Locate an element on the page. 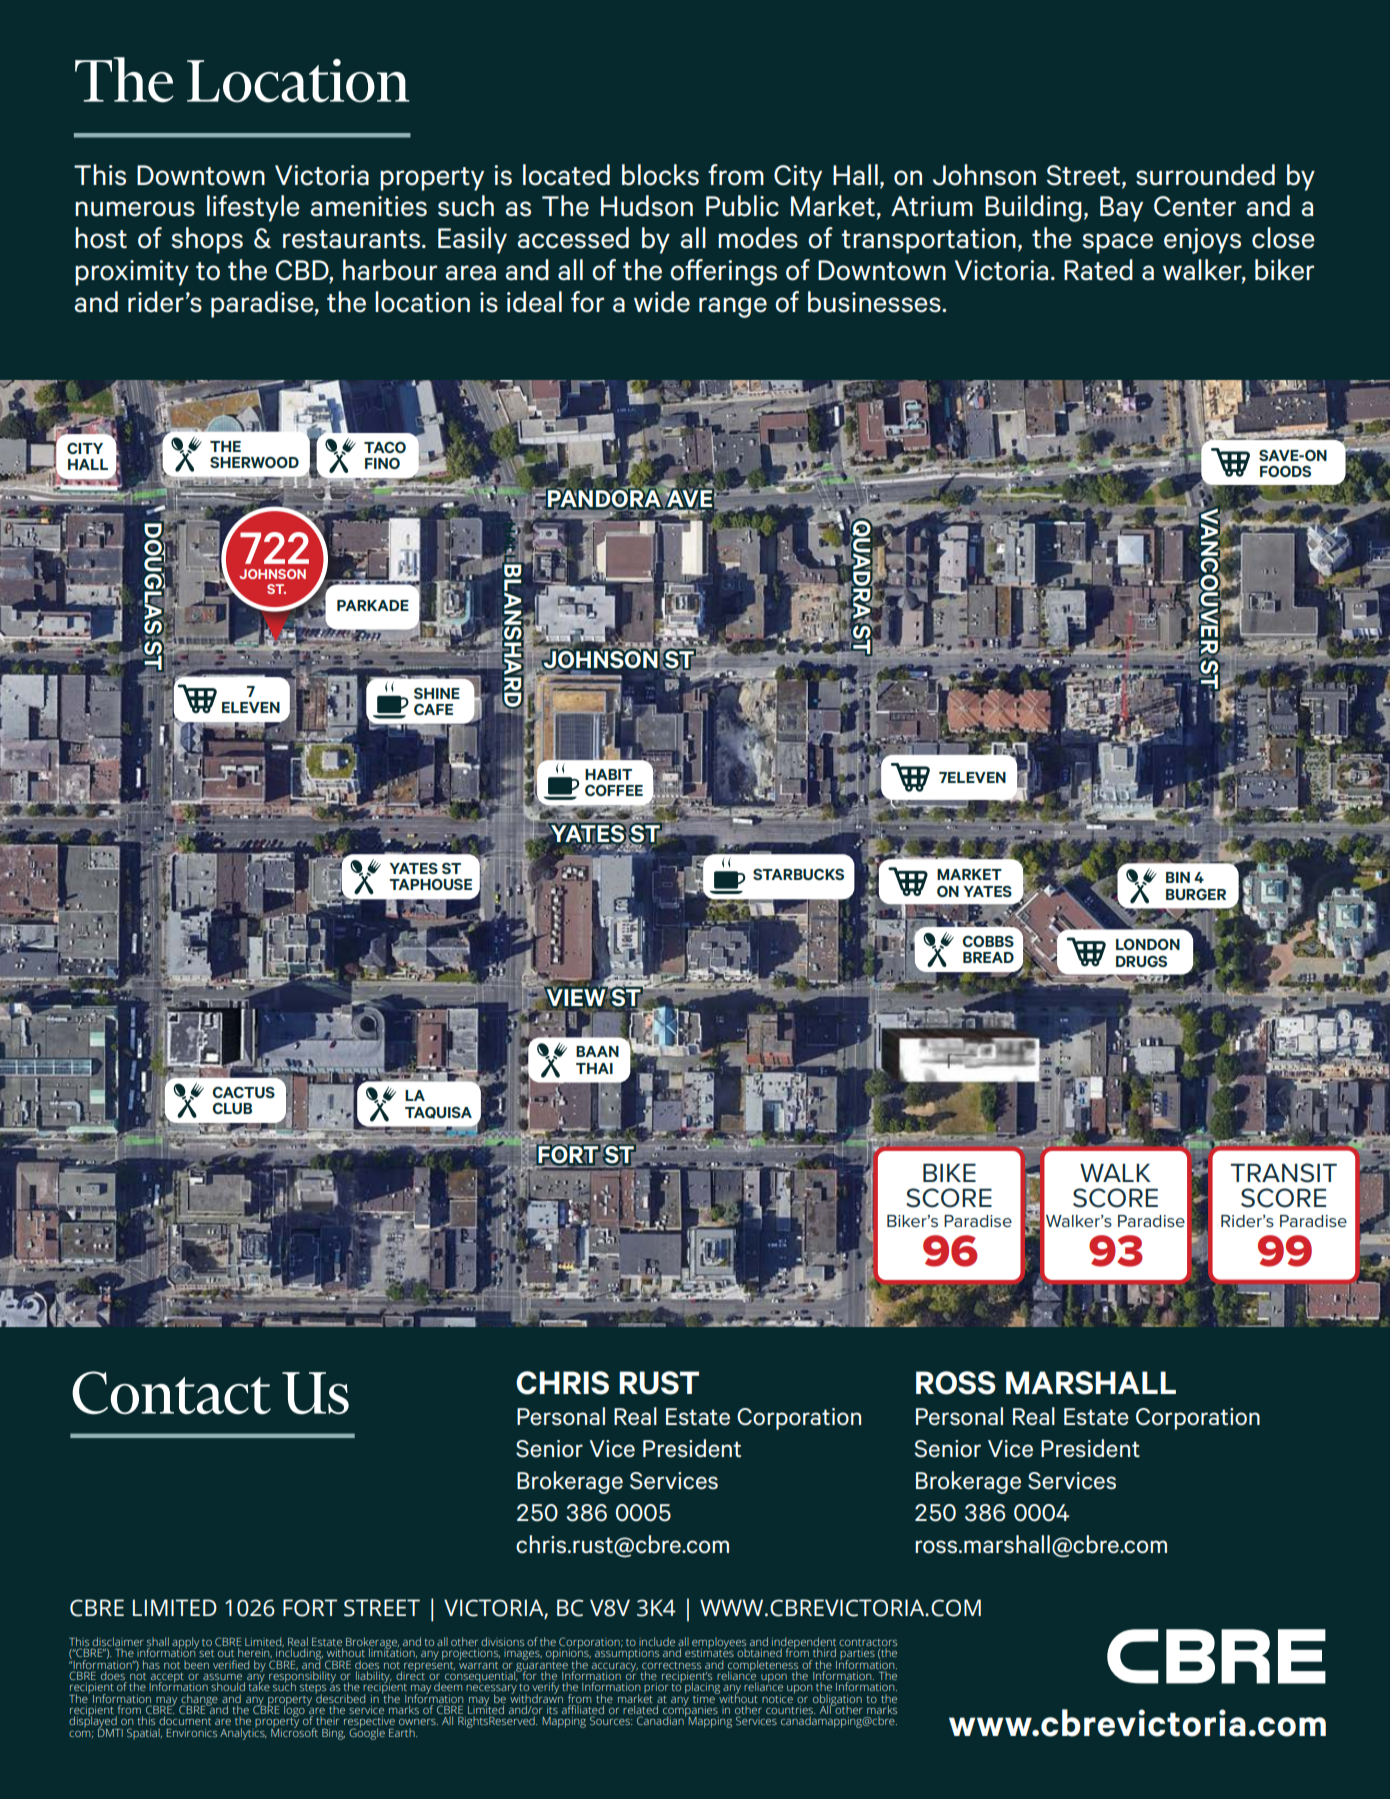 This page has height=1799, width=1390. CAFE is located at coordinates (433, 709).
